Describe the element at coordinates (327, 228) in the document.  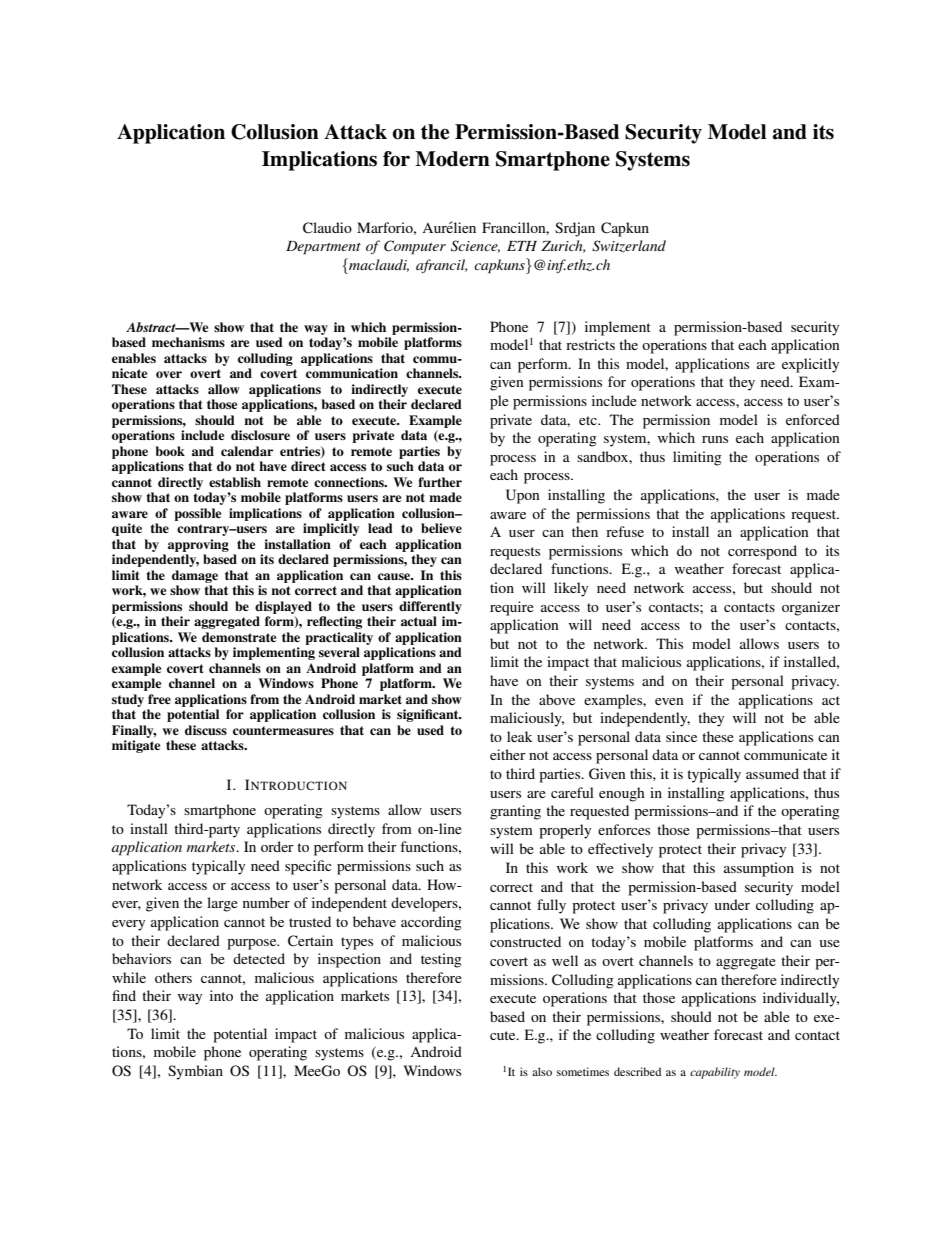
I see `Claudio` at that location.
